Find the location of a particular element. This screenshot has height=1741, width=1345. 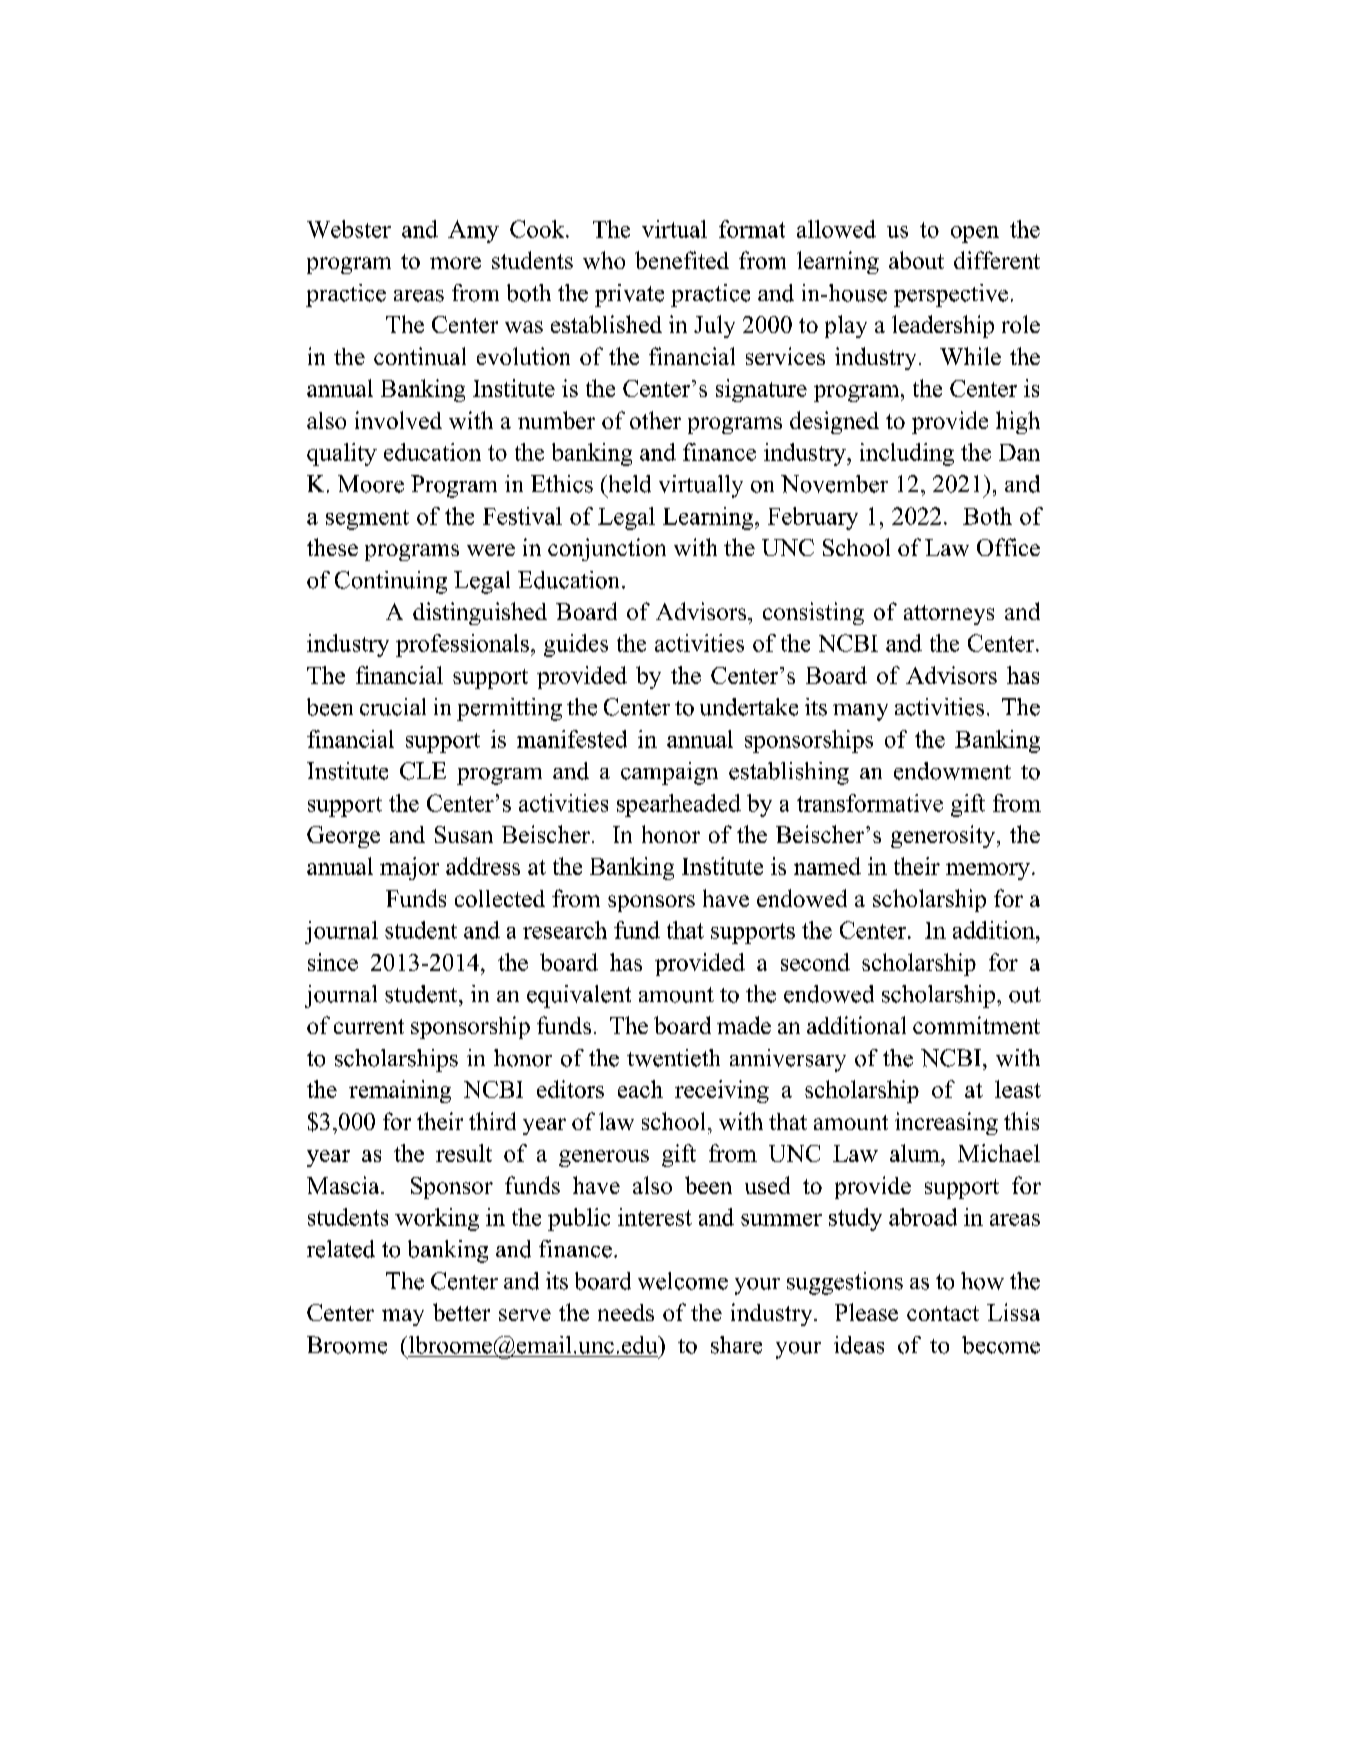

benefited is located at coordinates (682, 260).
